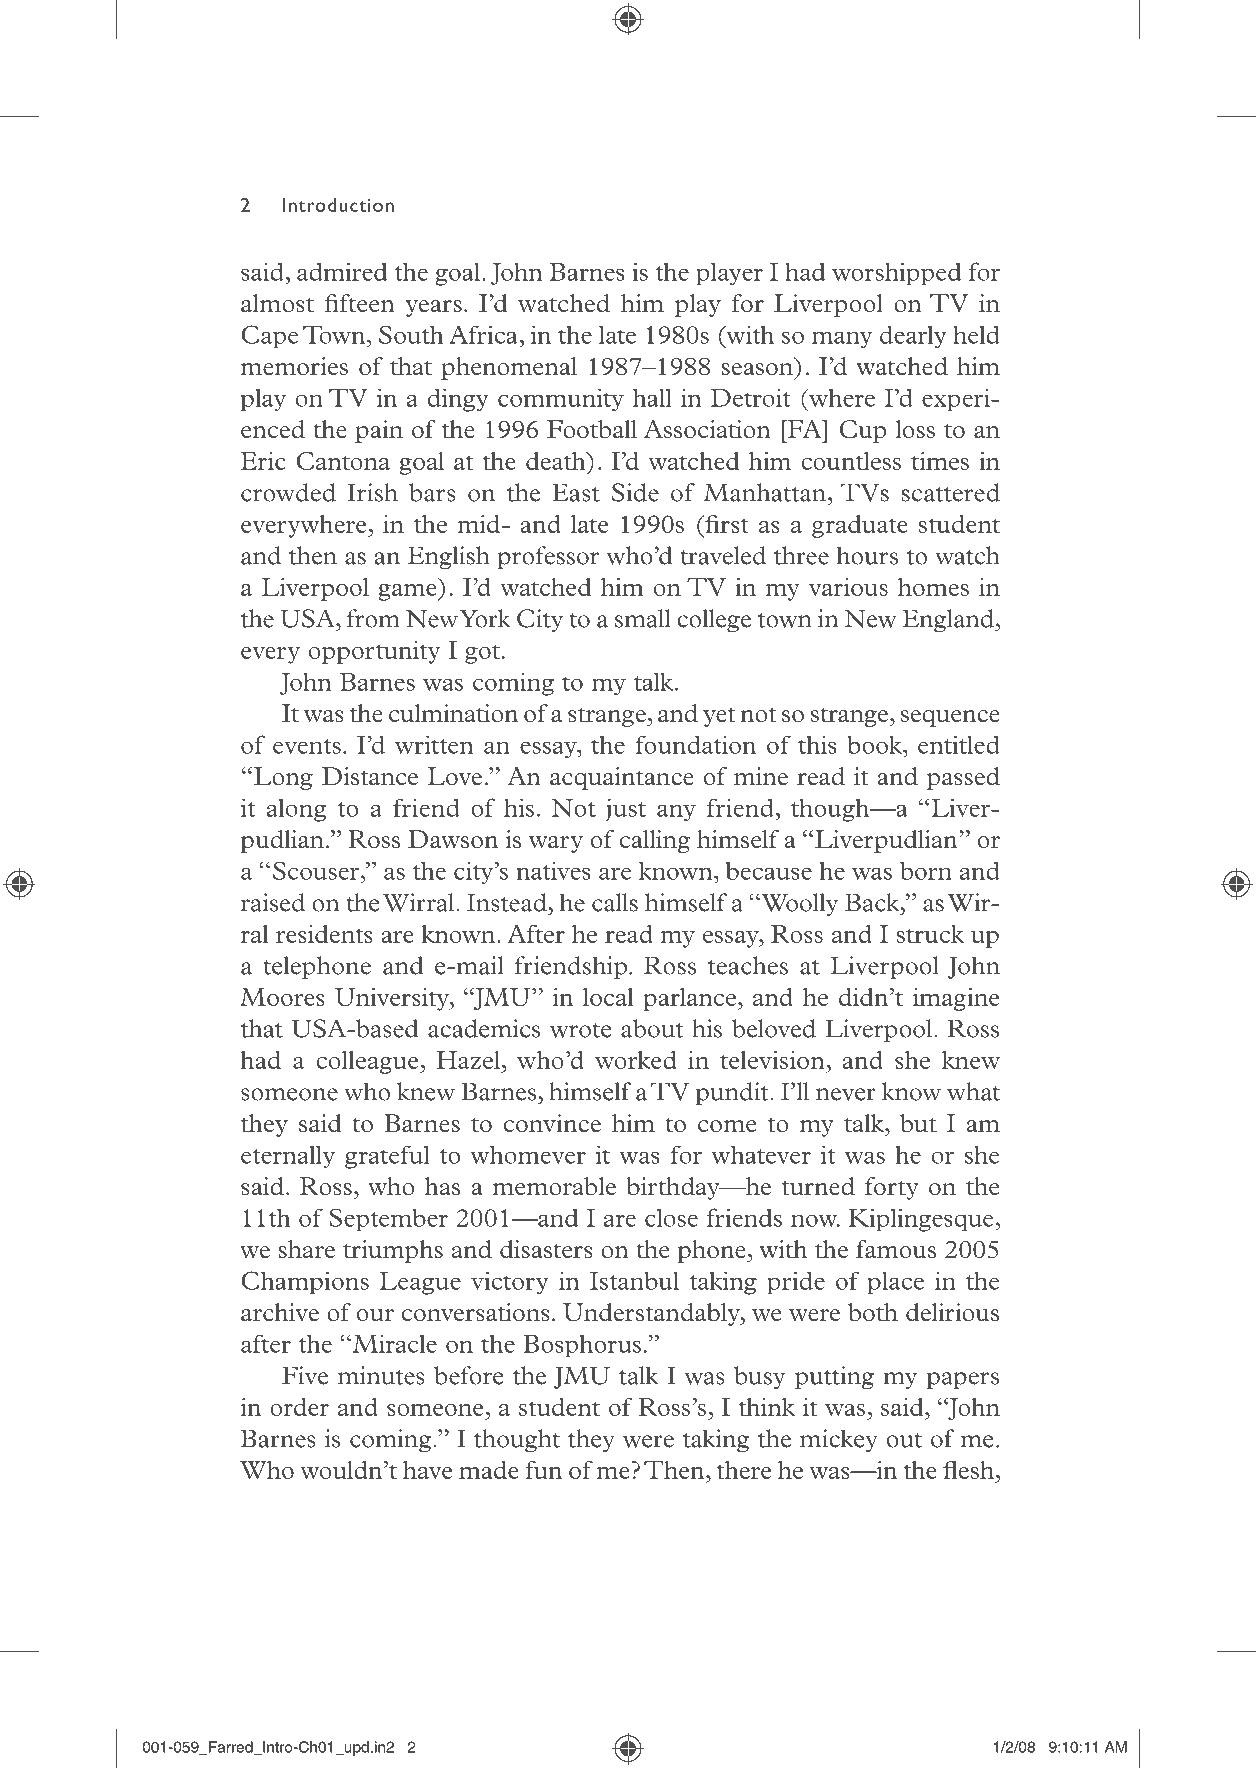  I want to click on hall, so click(652, 398).
